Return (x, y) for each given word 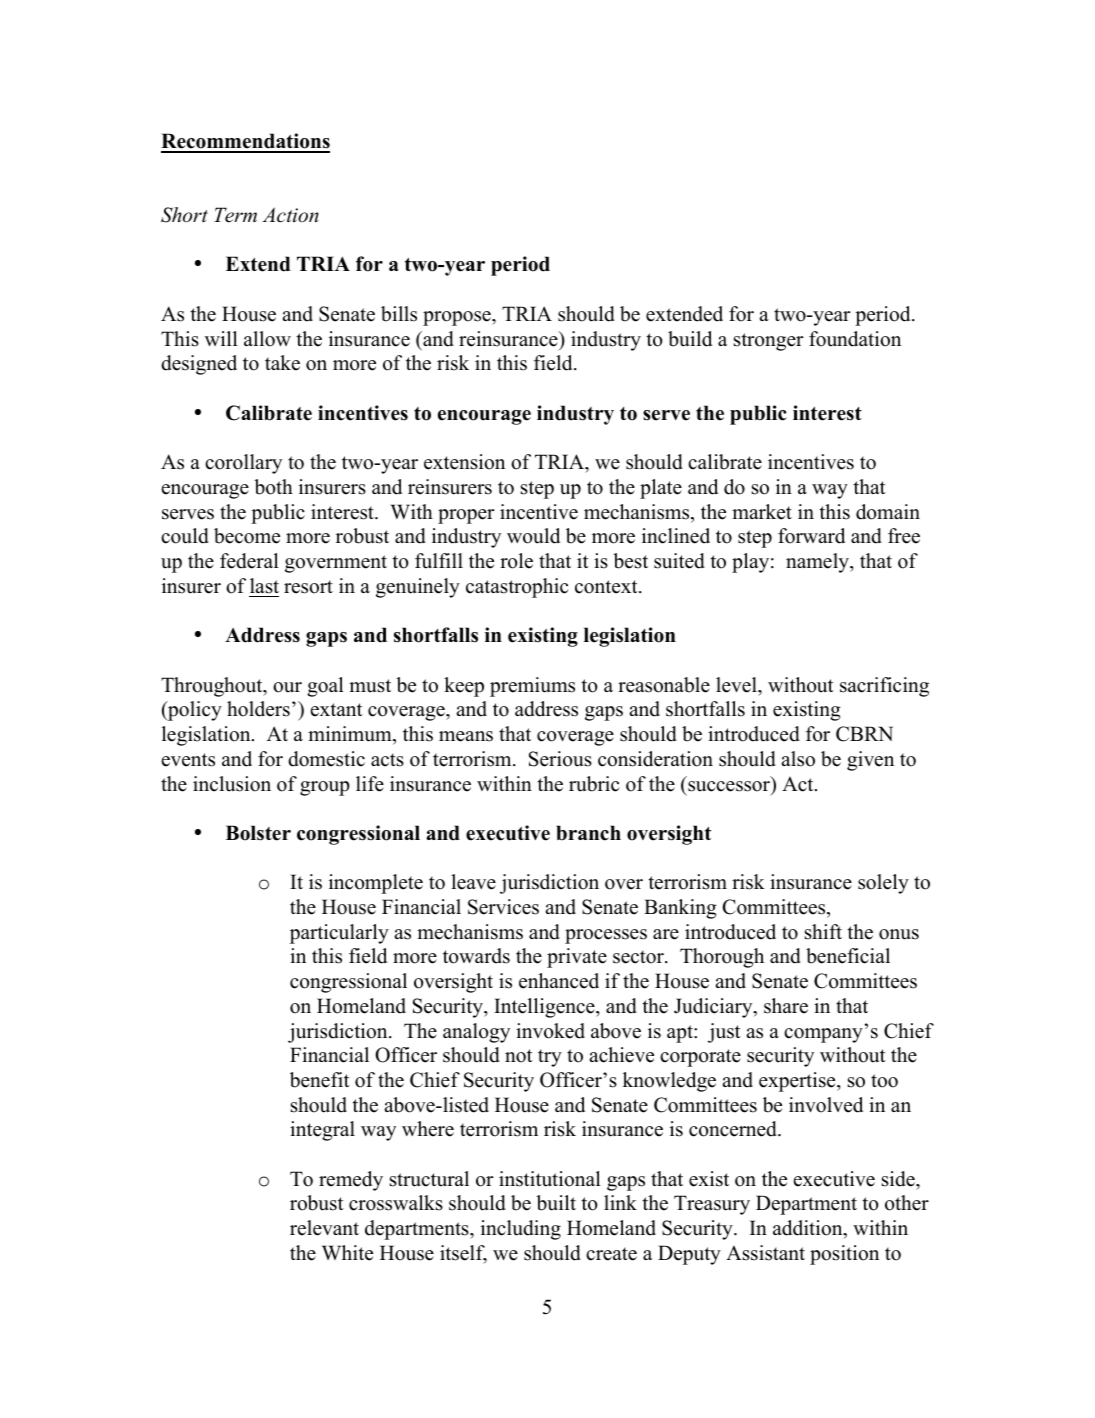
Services (503, 907)
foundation (855, 339)
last (264, 586)
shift (823, 932)
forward (811, 536)
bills (399, 314)
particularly (339, 934)
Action (290, 215)
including (521, 1230)
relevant (324, 1228)
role (516, 561)
